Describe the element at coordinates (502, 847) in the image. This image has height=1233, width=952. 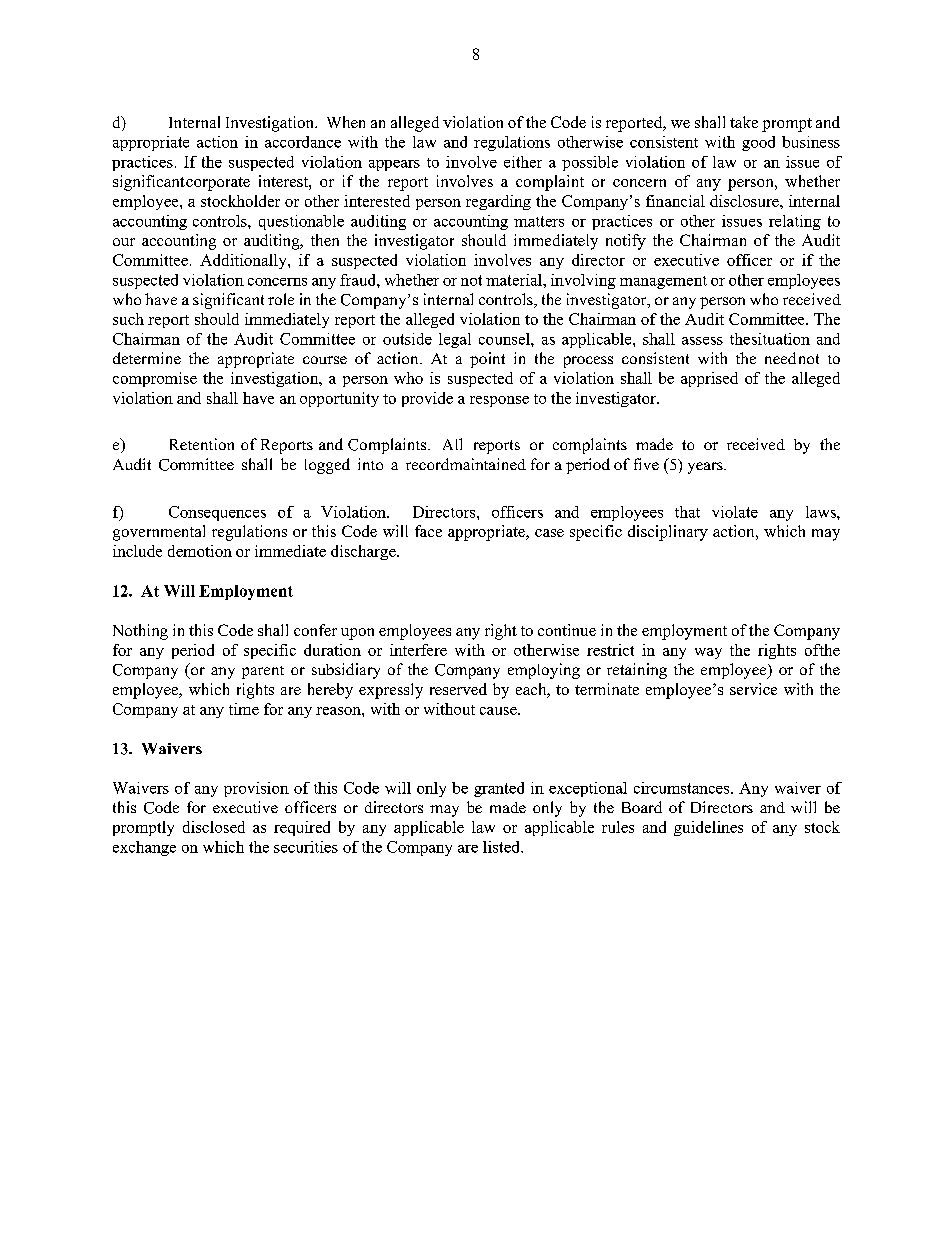
I see `listed` at that location.
